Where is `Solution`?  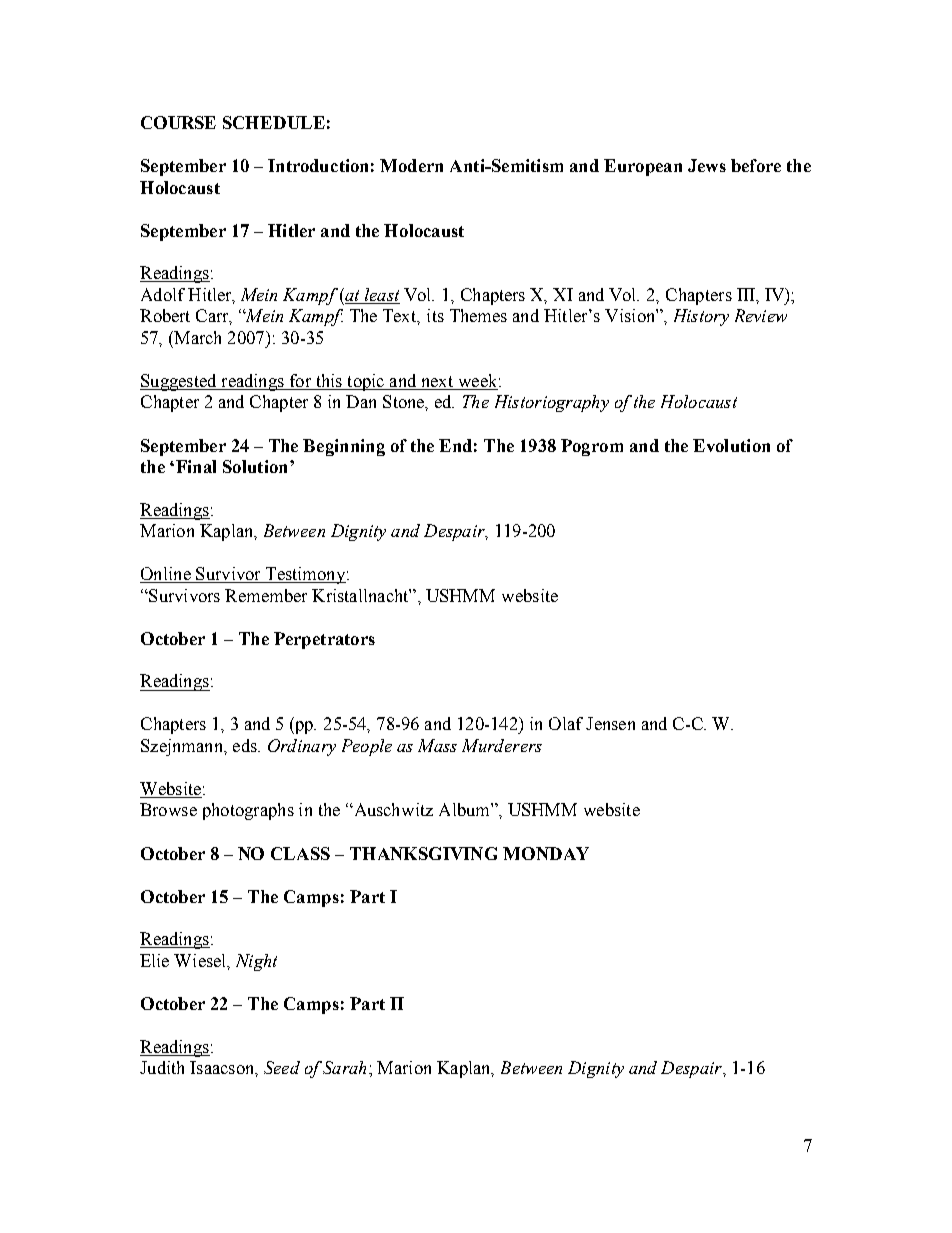
Solution is located at coordinates (255, 466).
